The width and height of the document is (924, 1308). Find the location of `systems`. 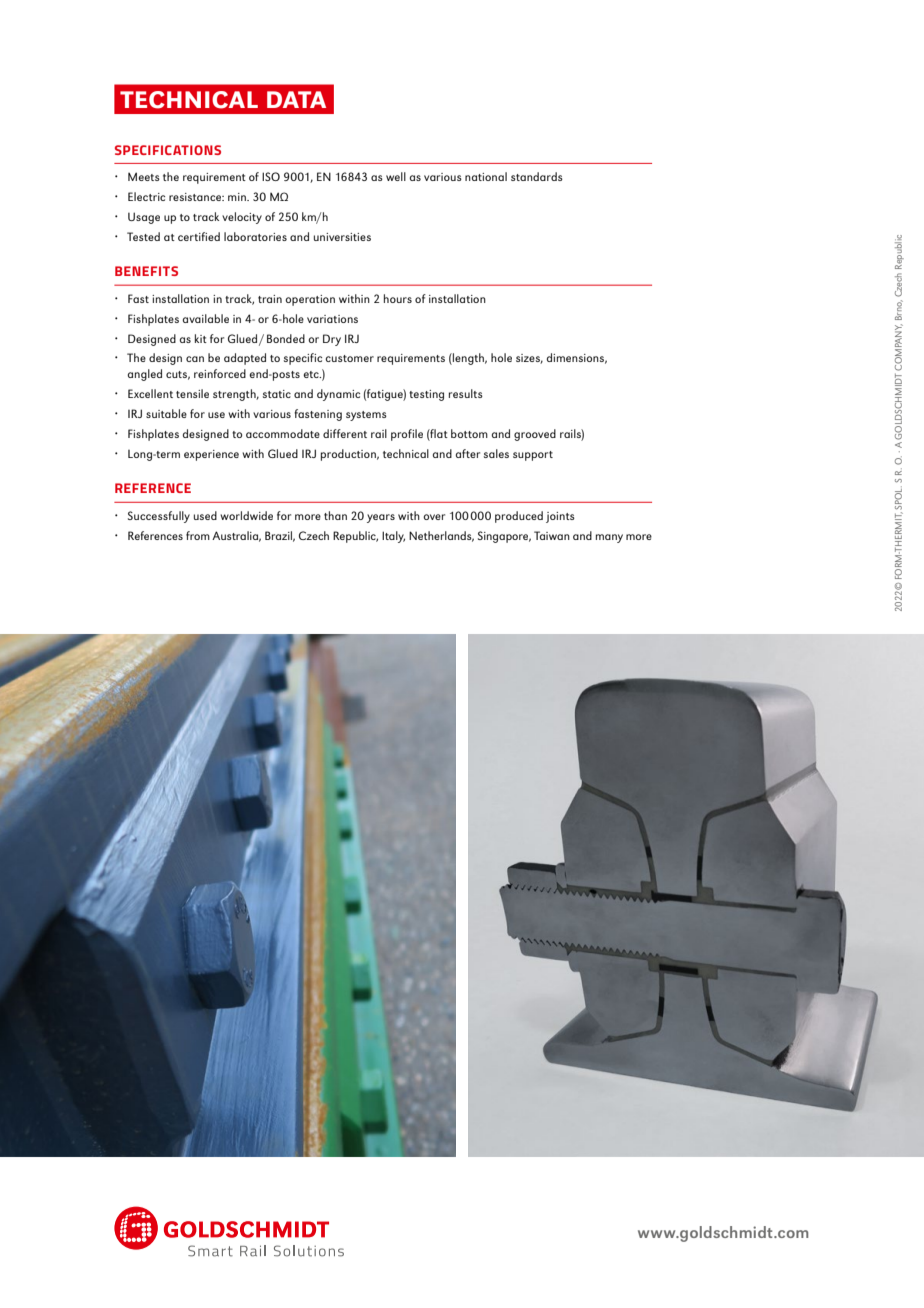

systems is located at coordinates (366, 416).
